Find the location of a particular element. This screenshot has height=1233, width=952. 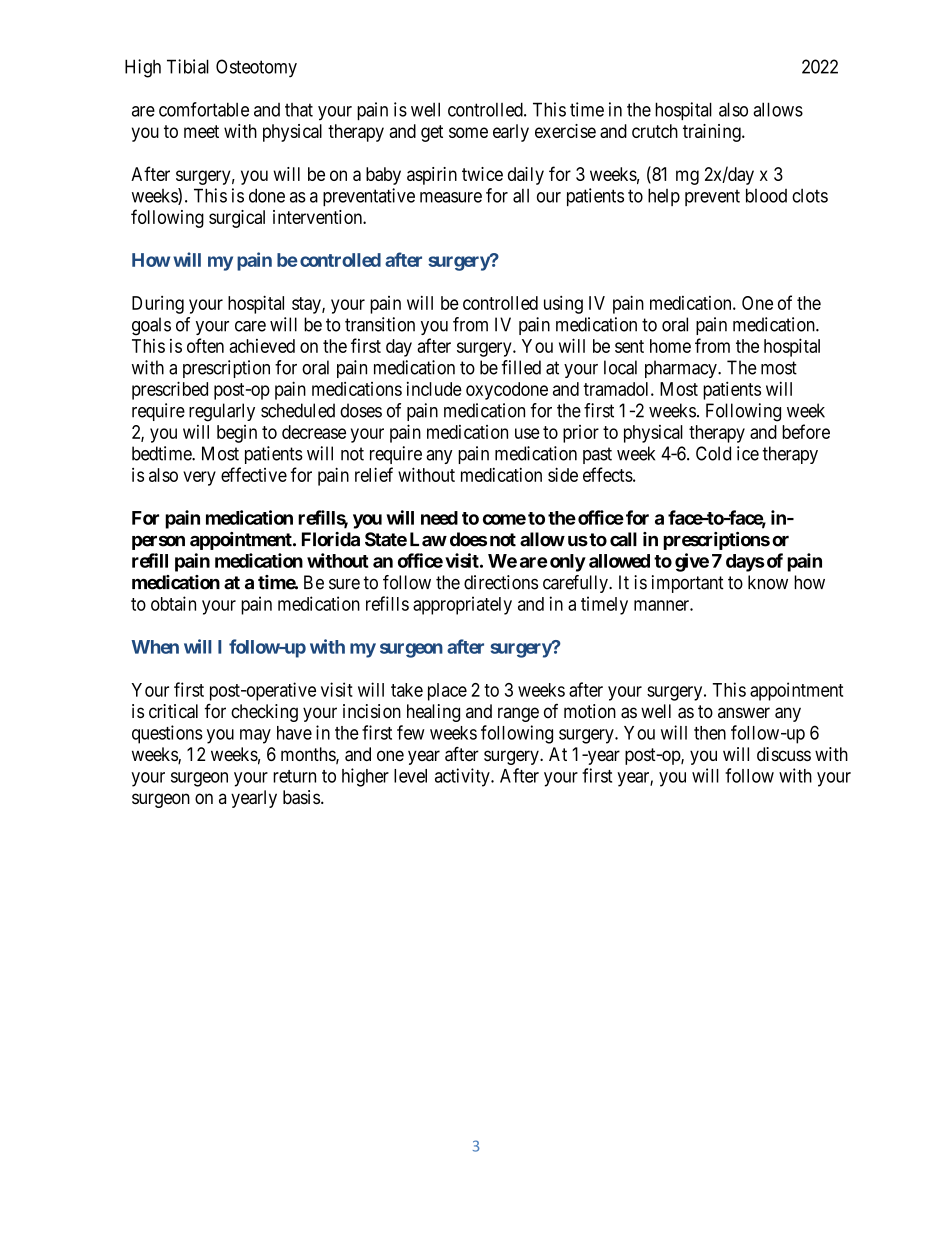

begin is located at coordinates (237, 434).
